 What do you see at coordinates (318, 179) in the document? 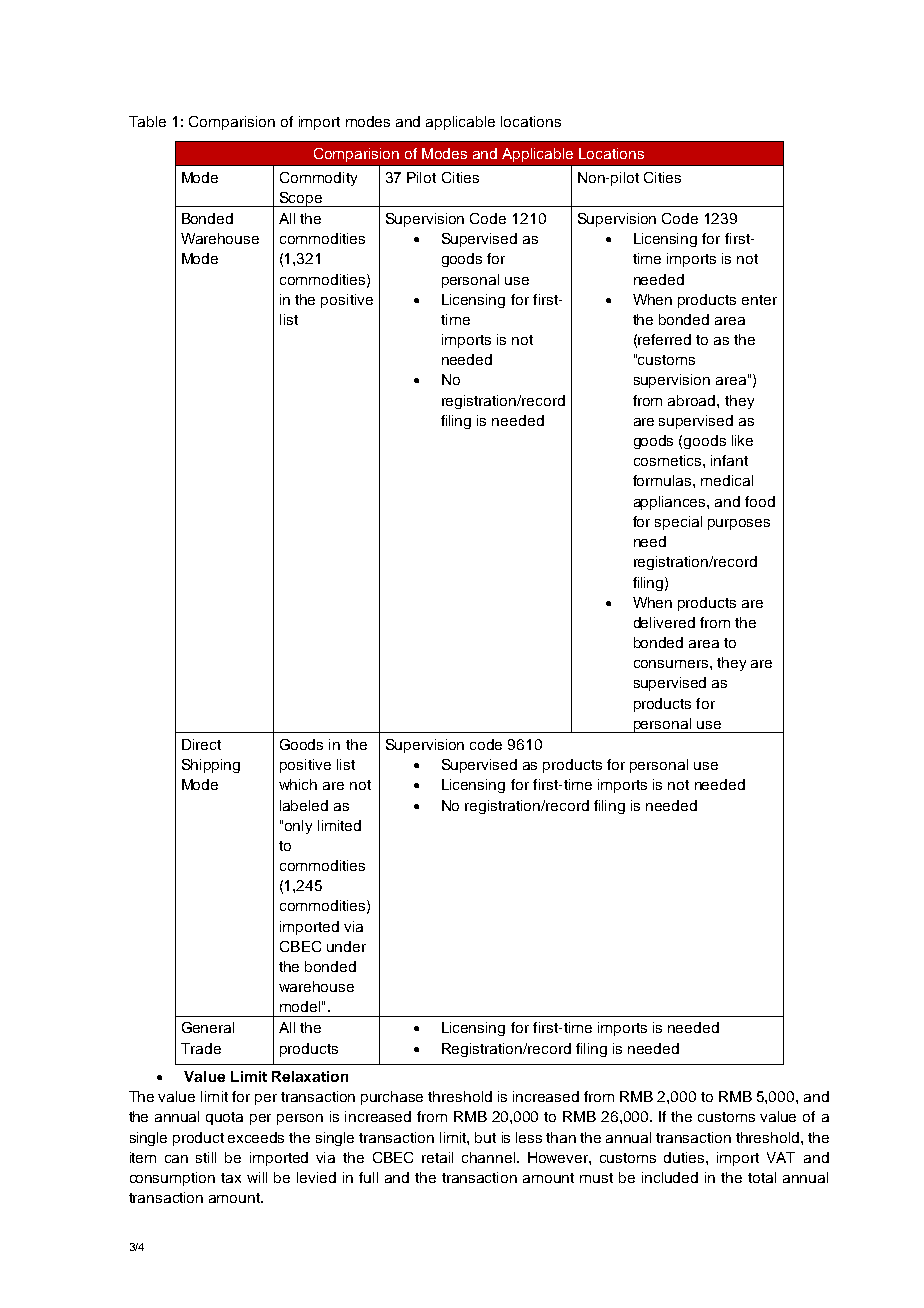
I see `Commodity` at bounding box center [318, 179].
